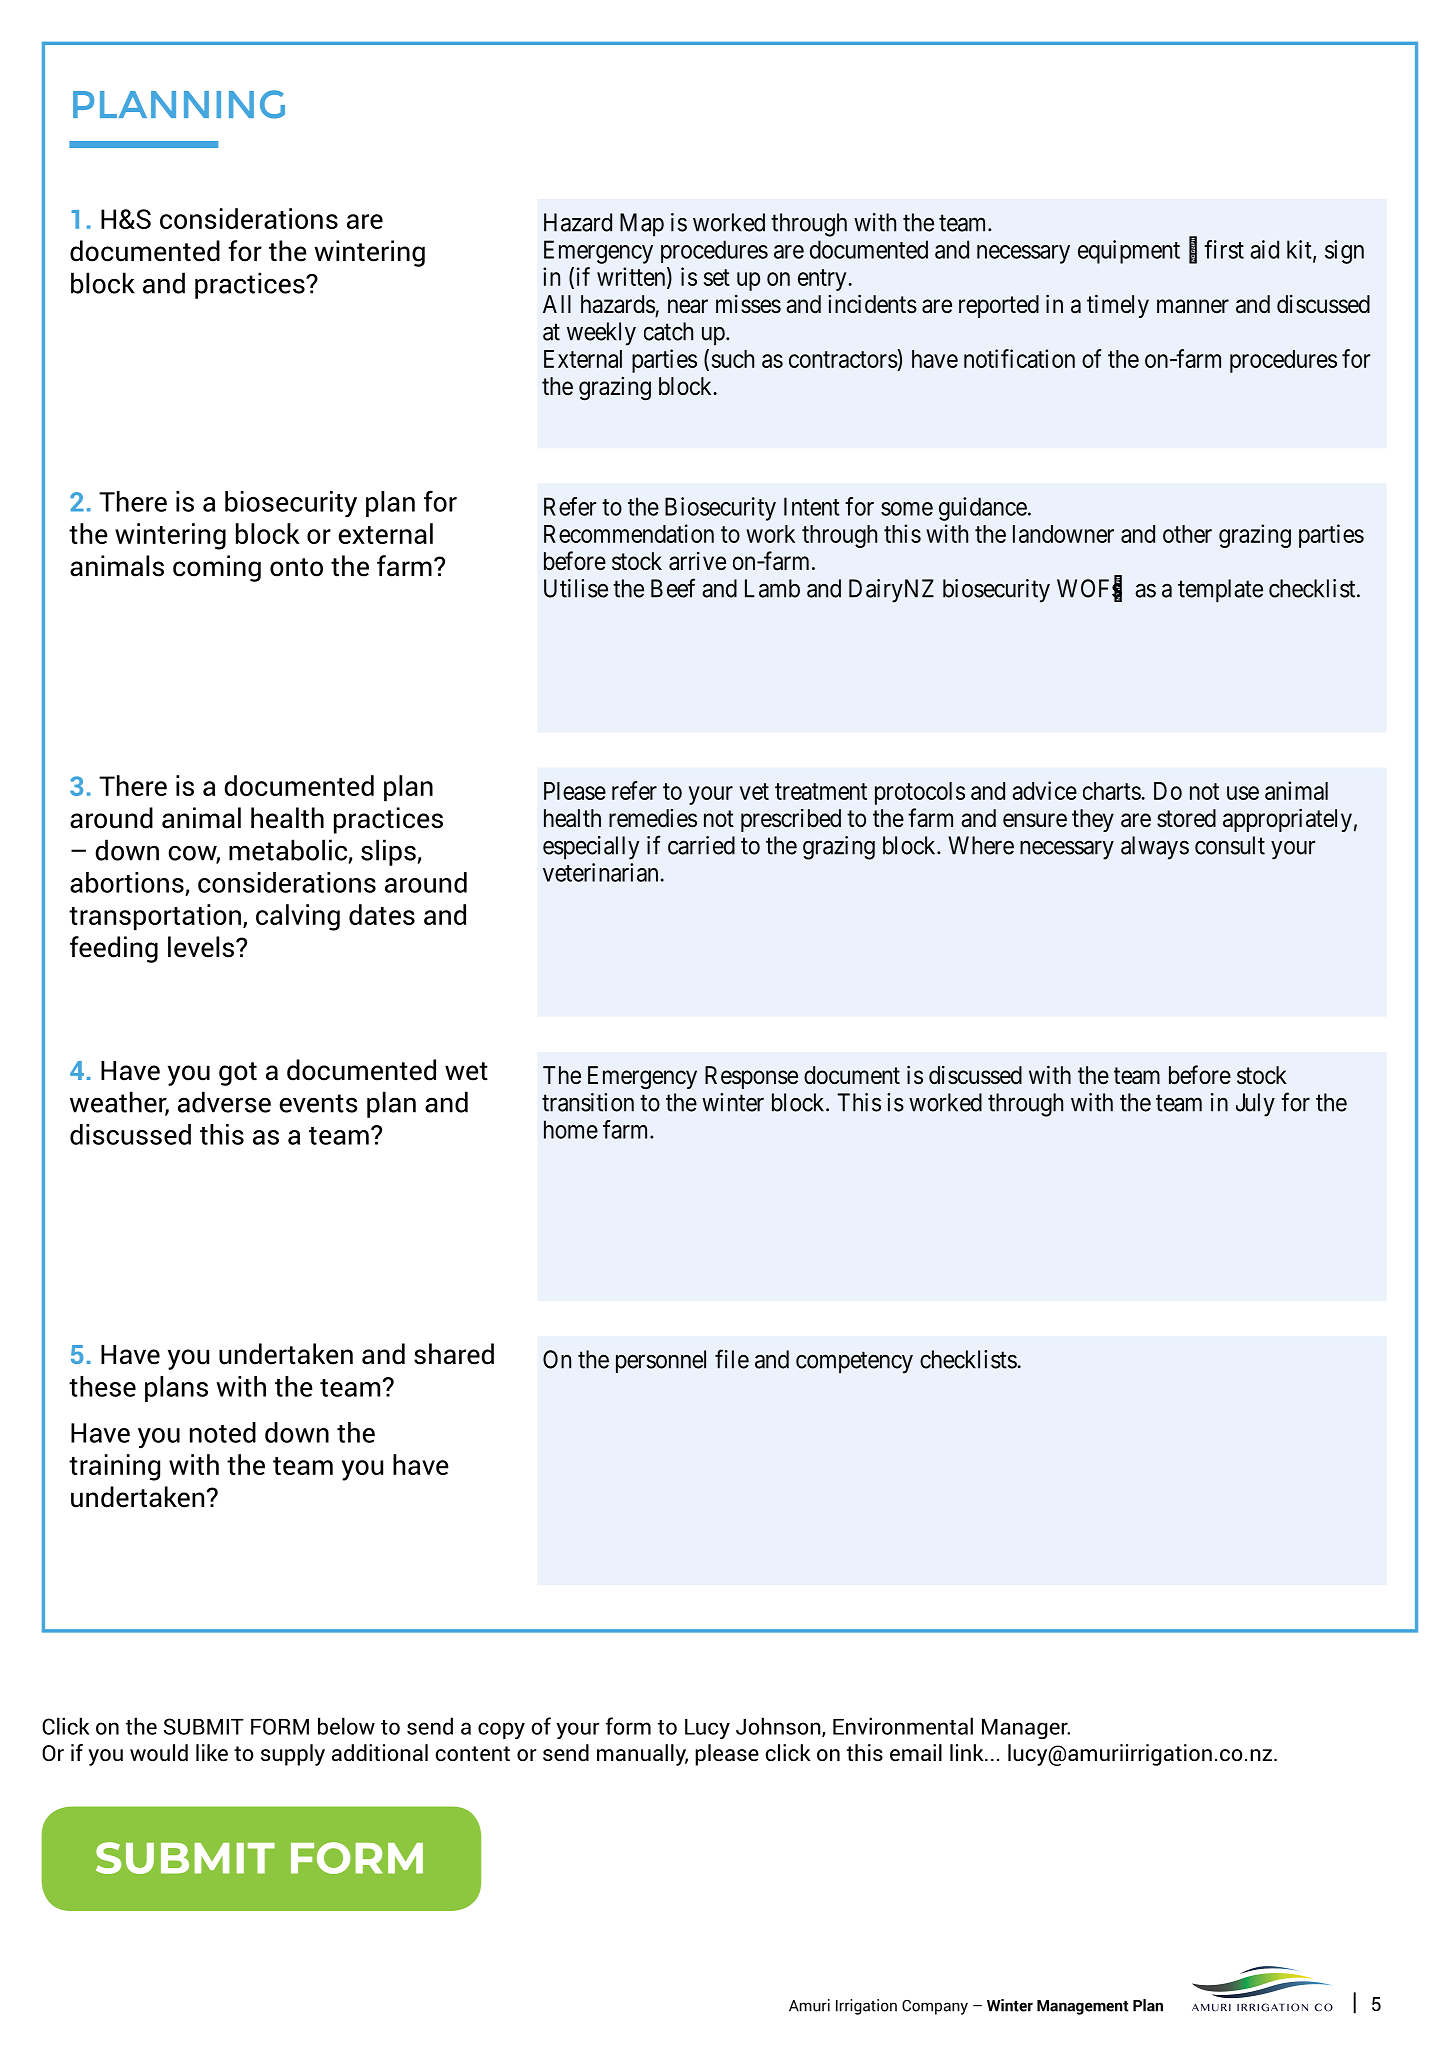 The height and width of the screenshot is (2059, 1456). What do you see at coordinates (501, 1730) in the screenshot?
I see `copy` at bounding box center [501, 1730].
